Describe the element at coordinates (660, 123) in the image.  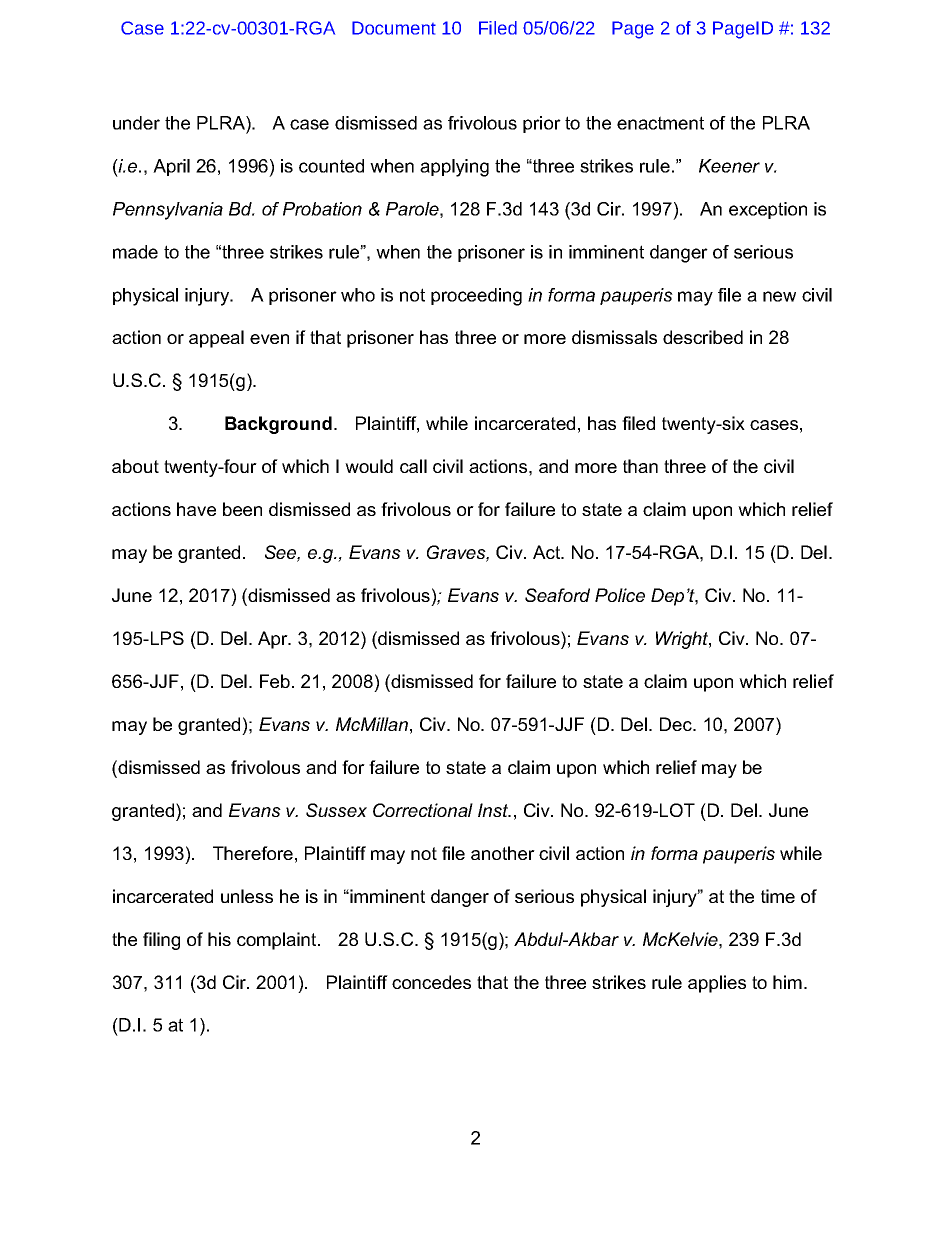
I see `enactment` at that location.
